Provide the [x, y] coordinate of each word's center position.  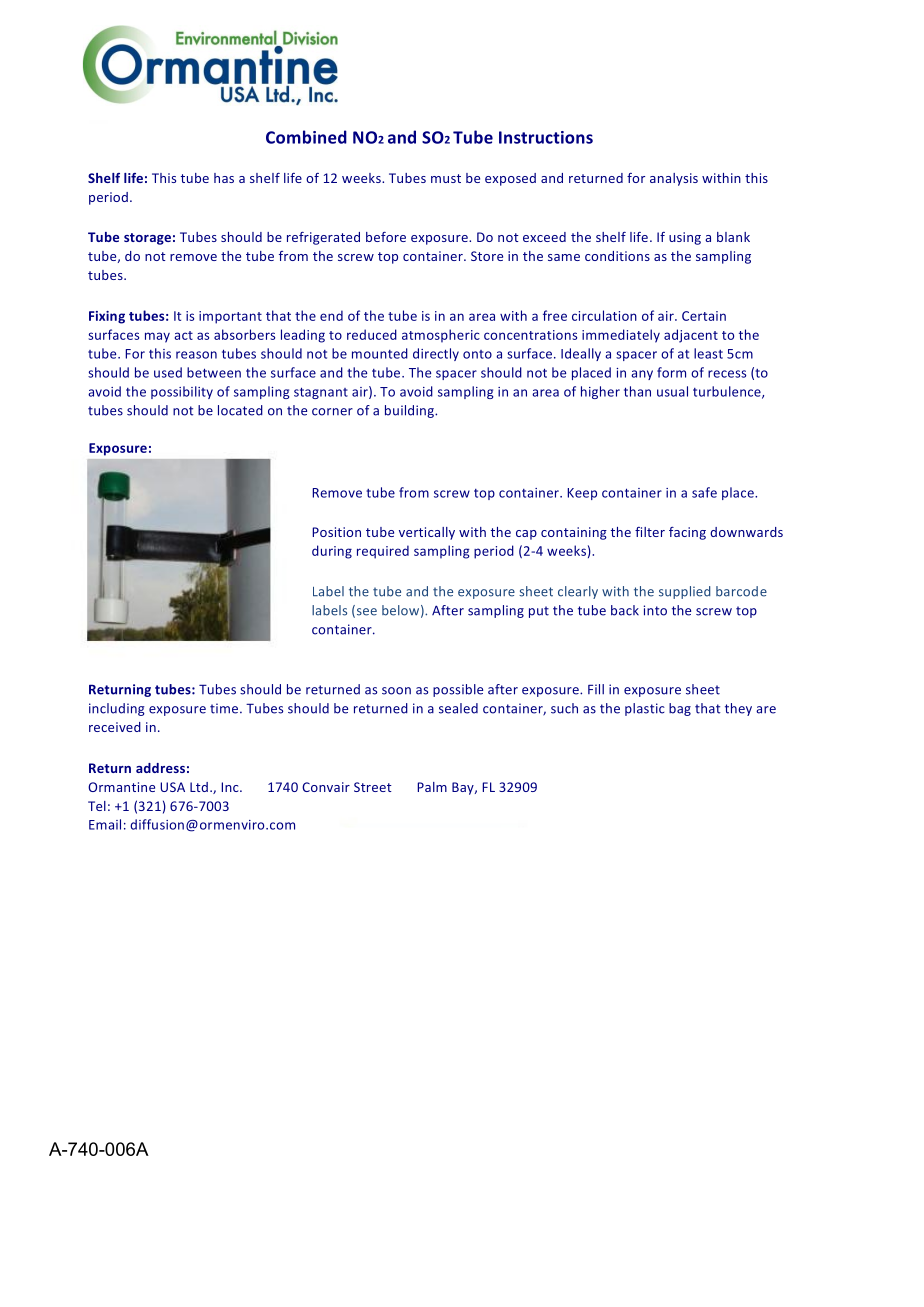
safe [704, 492]
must [446, 178]
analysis [674, 179]
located [240, 410]
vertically [427, 533]
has [224, 178]
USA [172, 787]
